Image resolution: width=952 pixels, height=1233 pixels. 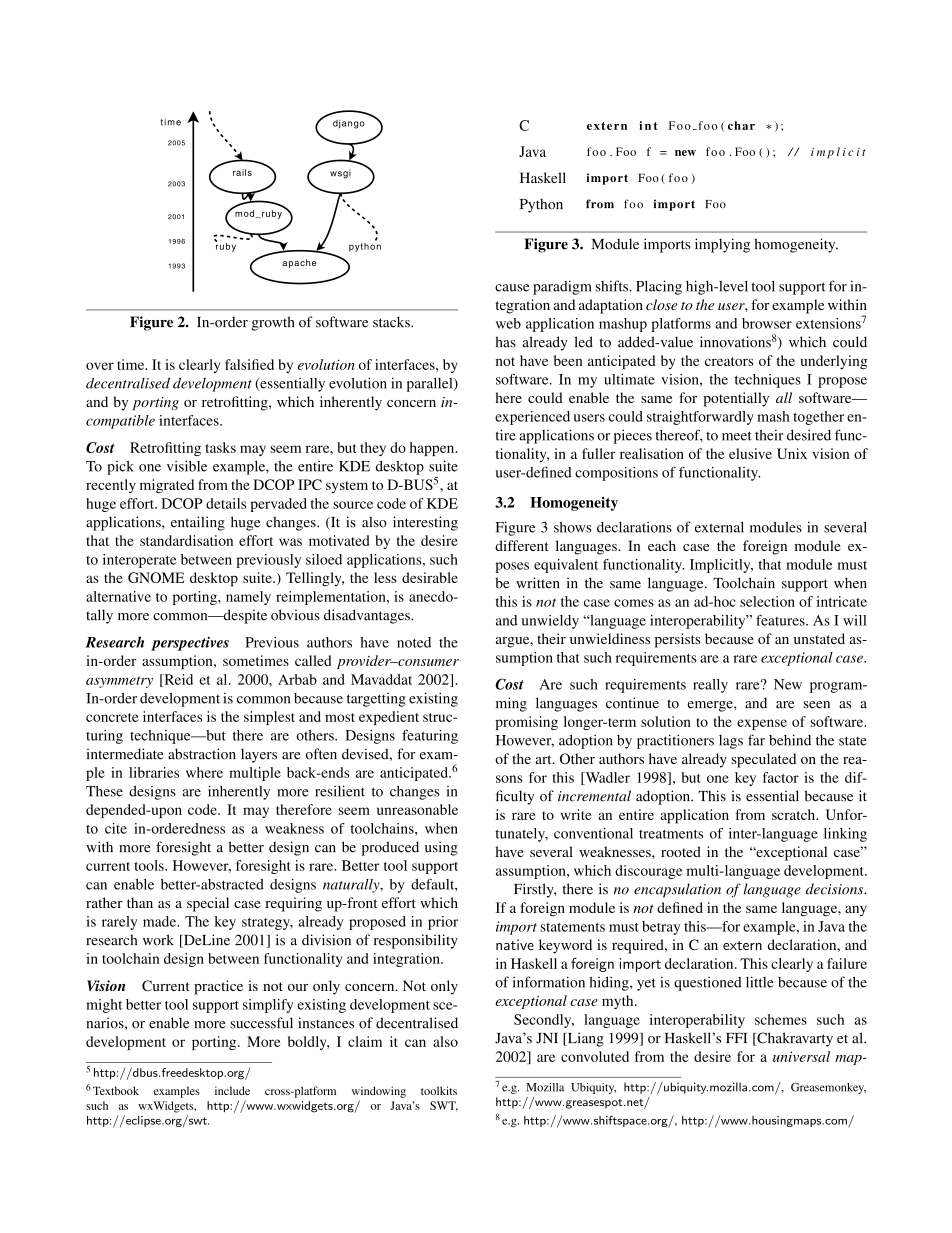 What do you see at coordinates (547, 1038) in the document?
I see `JNI` at bounding box center [547, 1038].
